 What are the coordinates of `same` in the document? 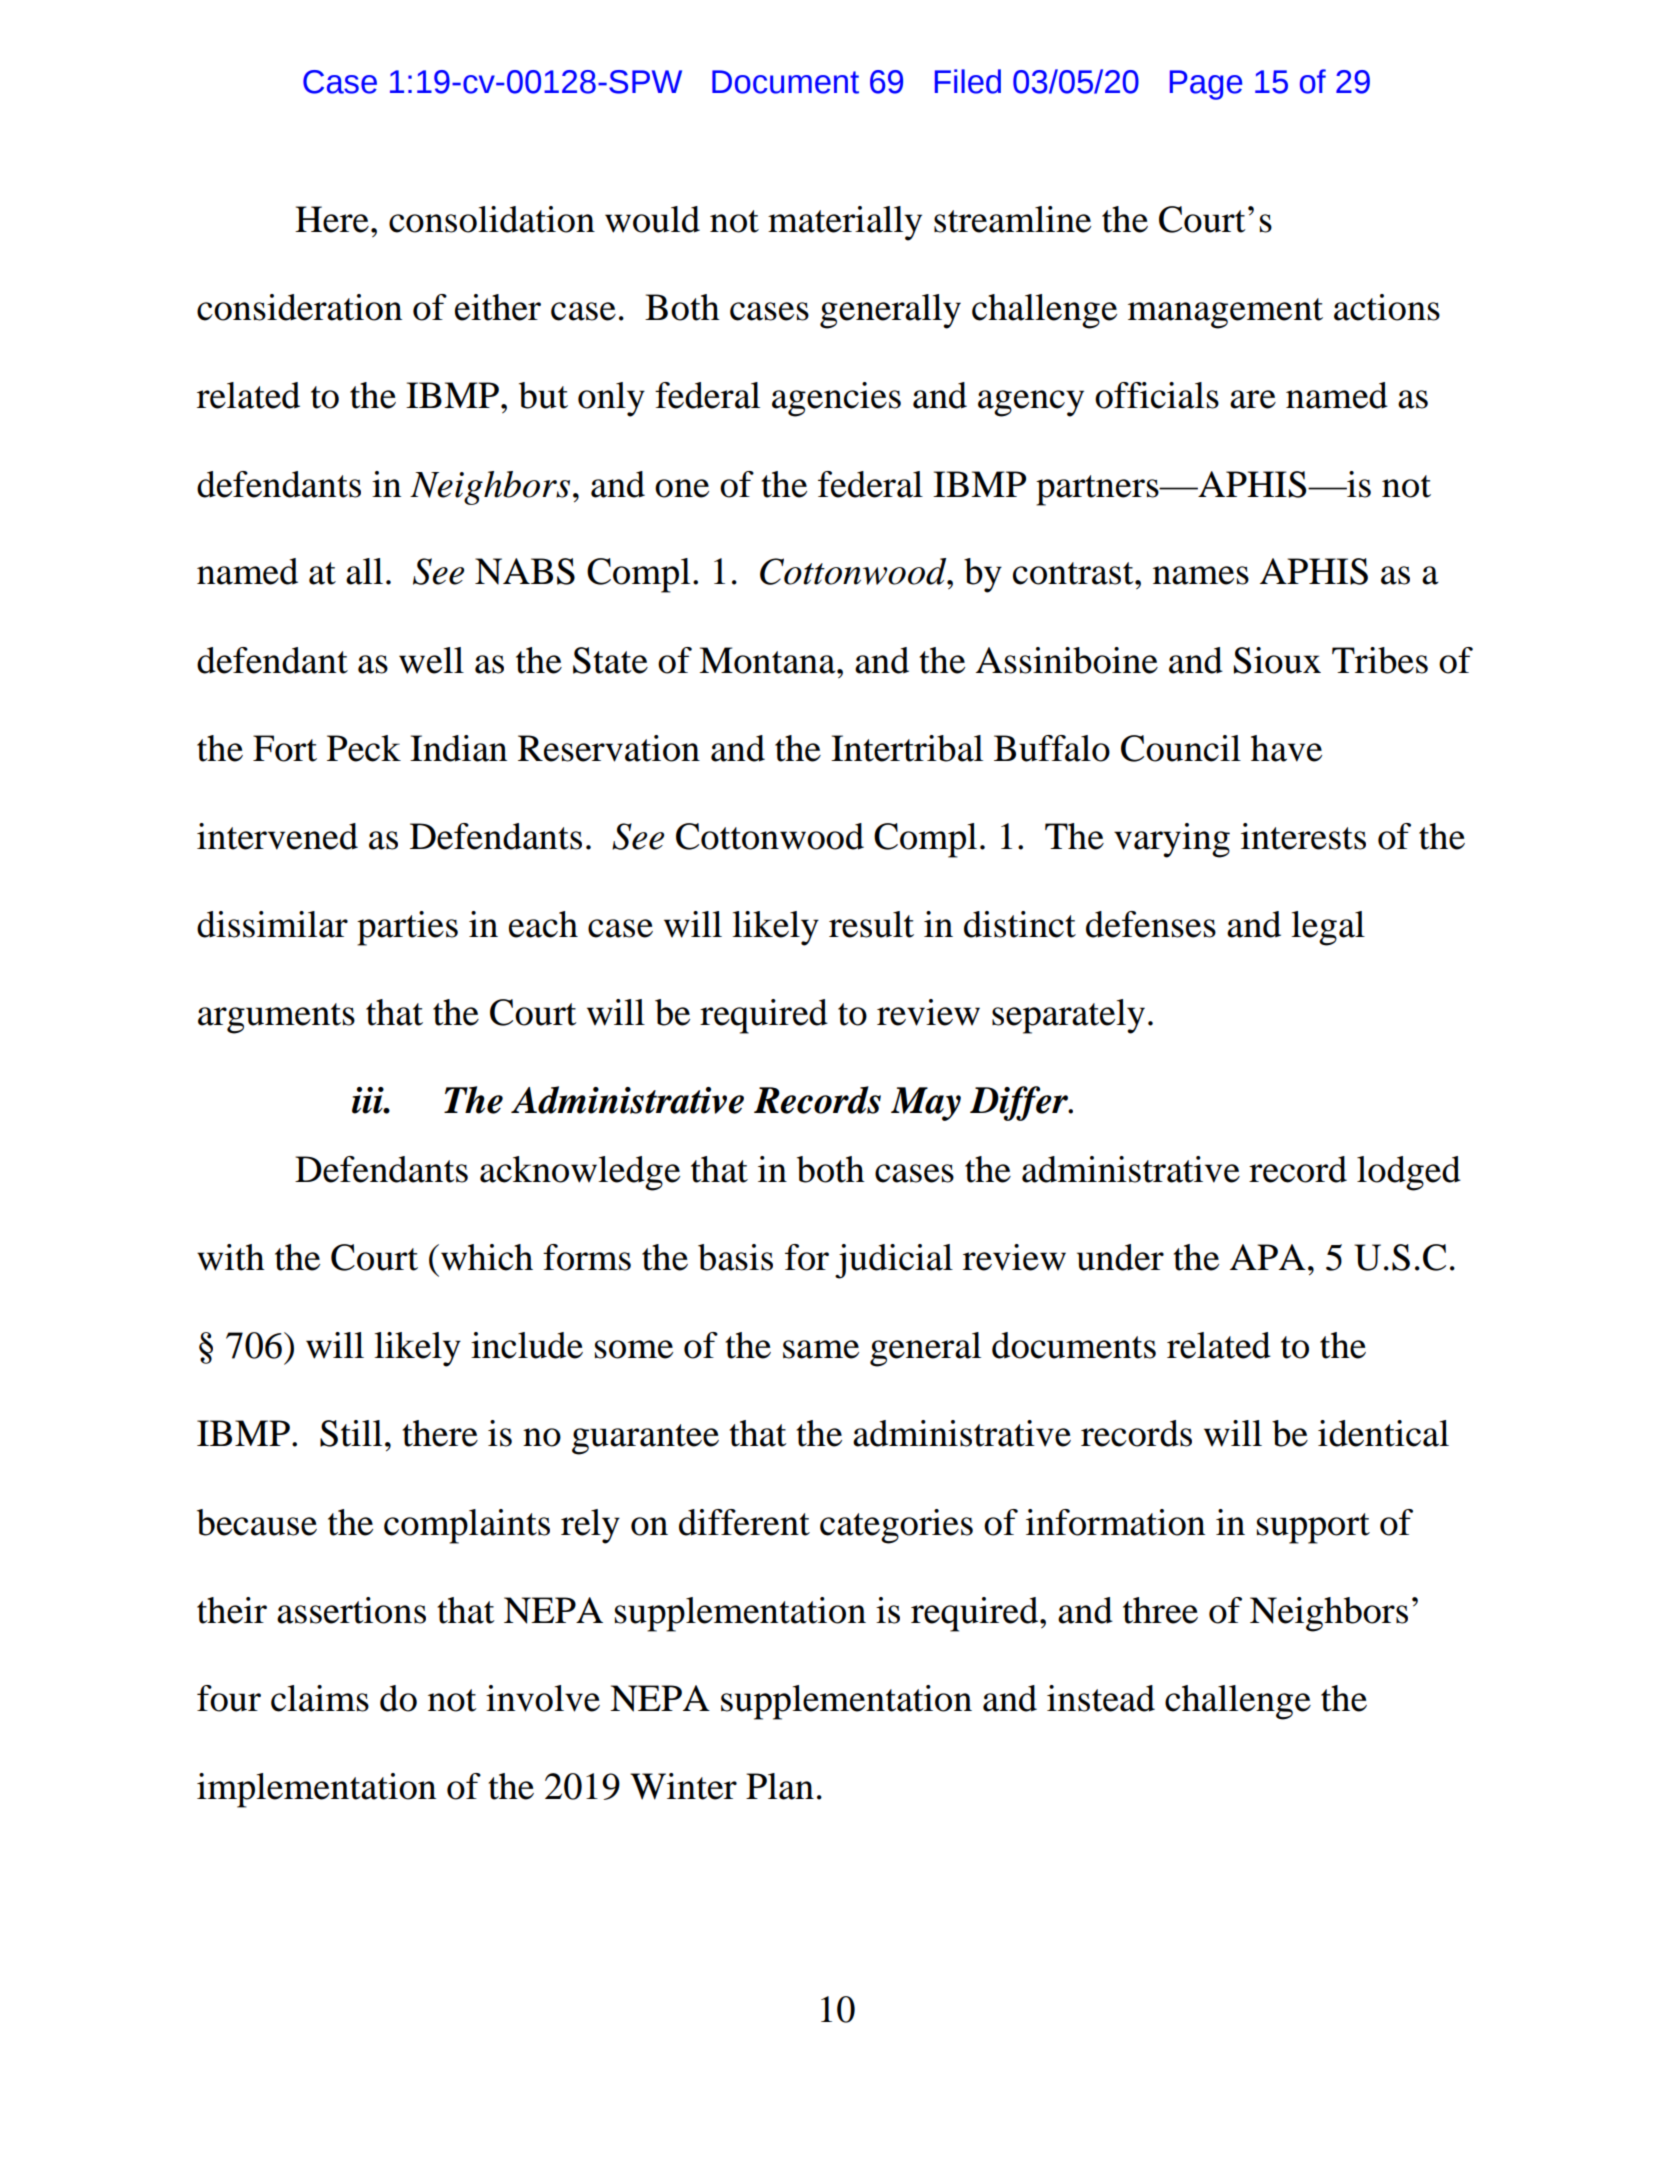 It's located at (821, 1349).
